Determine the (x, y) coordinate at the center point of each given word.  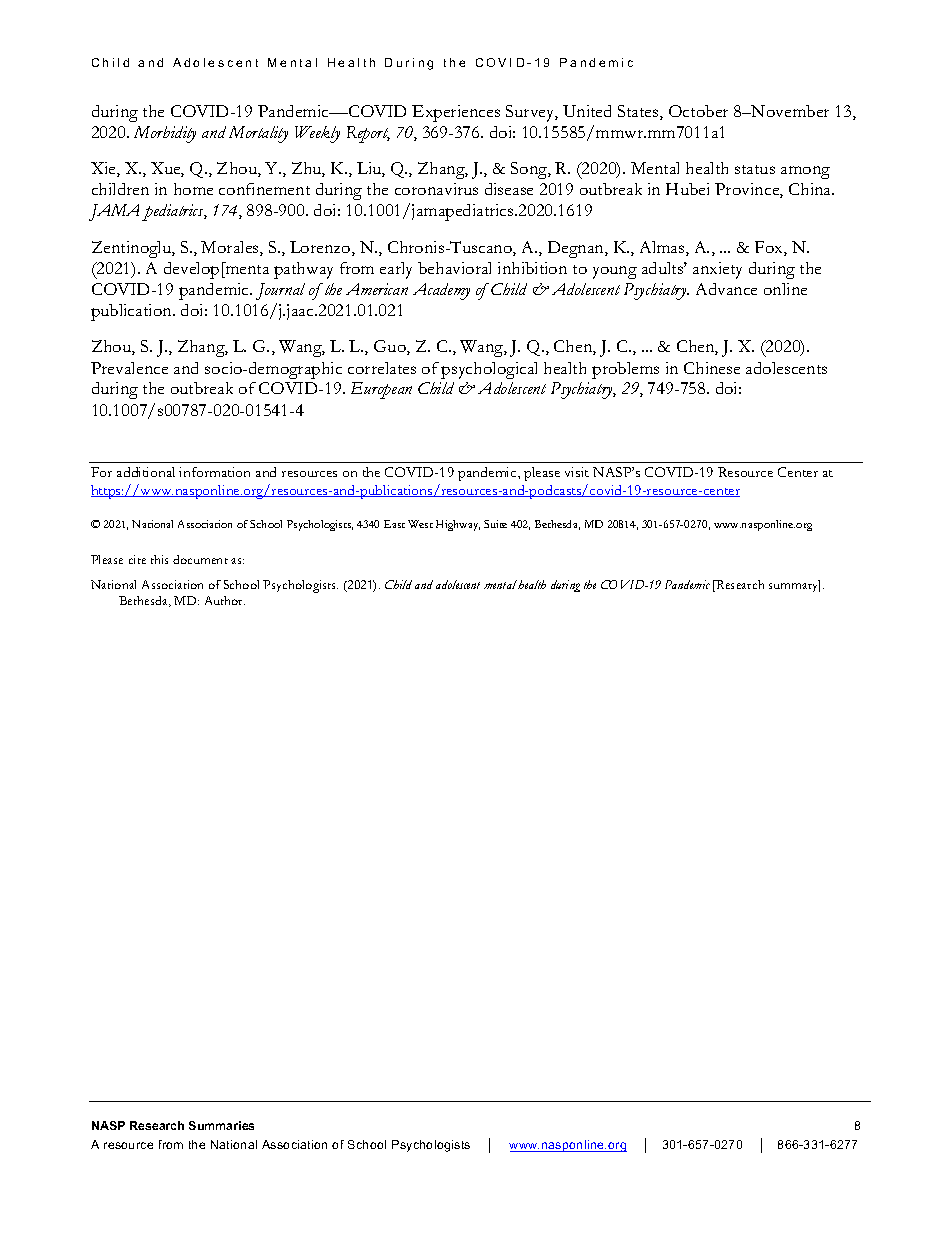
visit (577, 472)
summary (794, 586)
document (200, 559)
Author (225, 600)
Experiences (456, 113)
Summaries (221, 1125)
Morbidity (165, 134)
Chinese (712, 368)
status (755, 169)
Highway (458, 525)
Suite (495, 524)
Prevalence (129, 368)
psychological (489, 370)
